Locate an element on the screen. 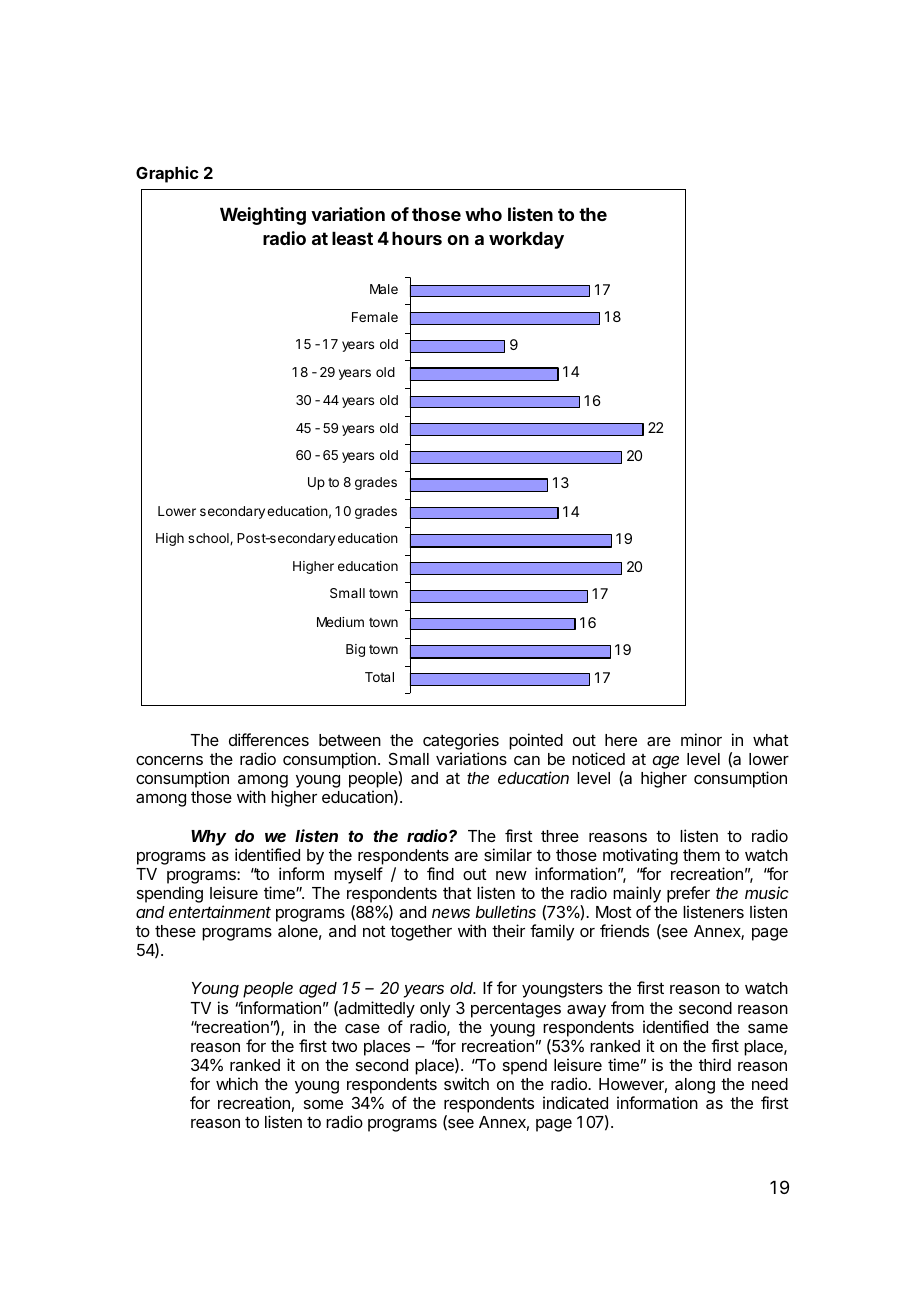 The width and height of the screenshot is (924, 1308). Medium is located at coordinates (340, 622).
